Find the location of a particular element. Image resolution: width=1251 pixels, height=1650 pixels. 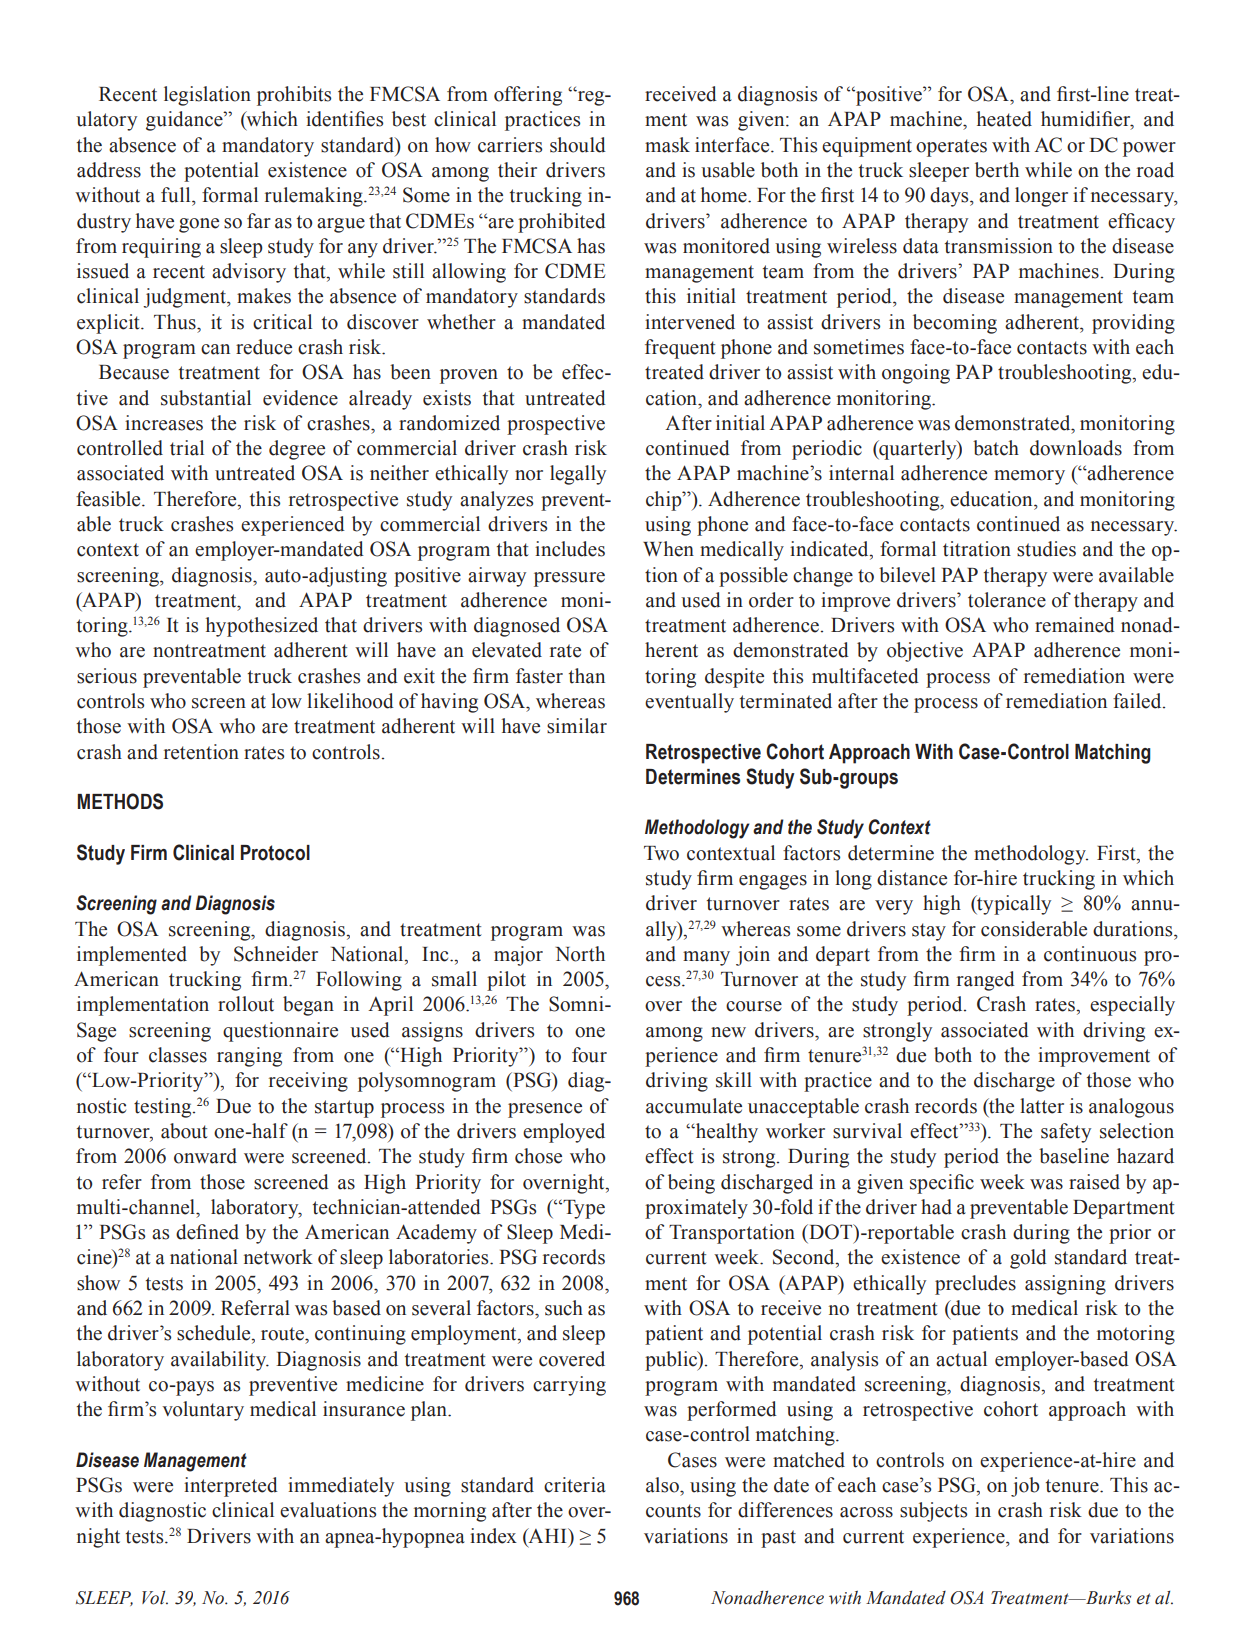

mask is located at coordinates (667, 145).
